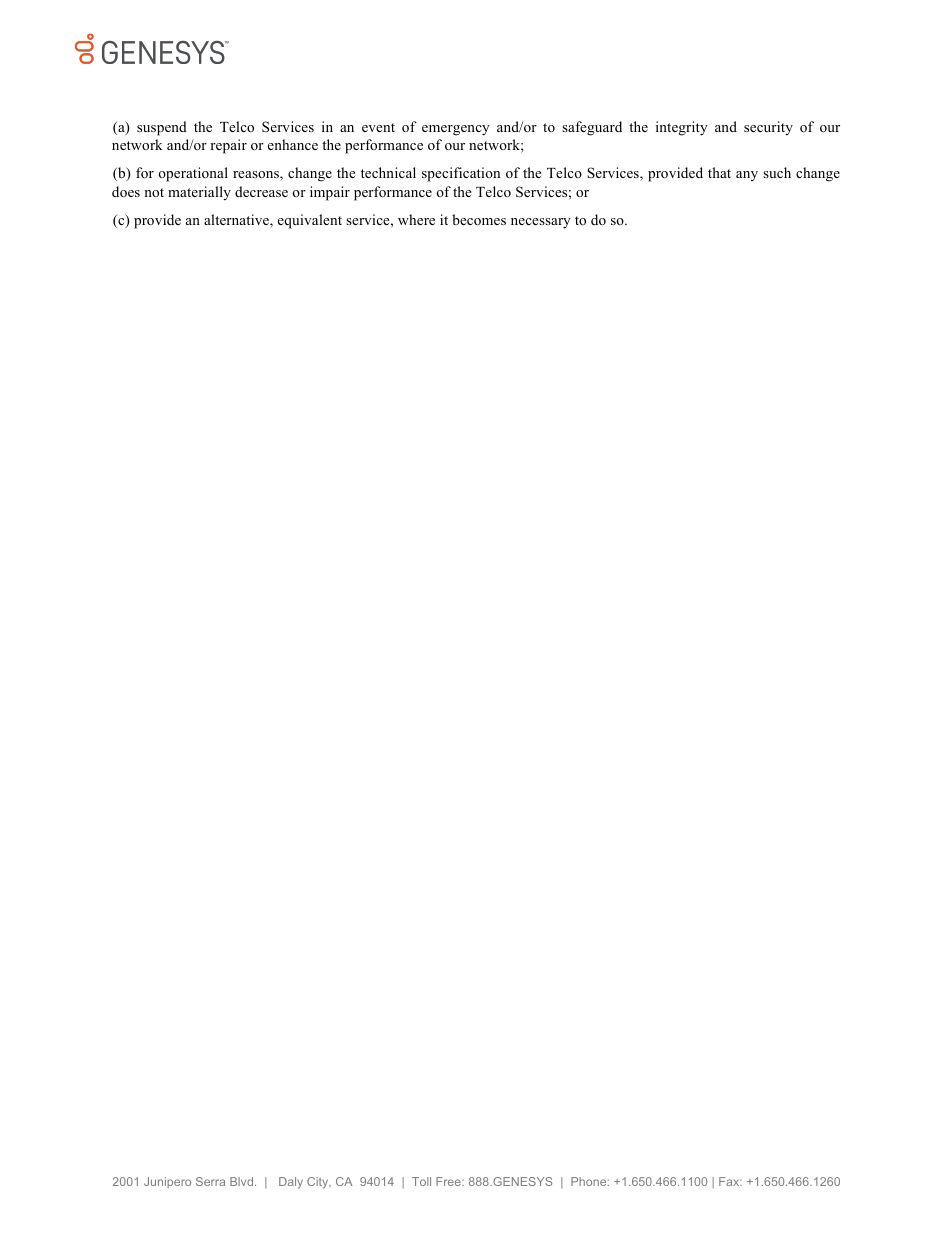 This page has width=952, height=1233. Describe the element at coordinates (421, 1181) in the page. I see `Toll` at that location.
